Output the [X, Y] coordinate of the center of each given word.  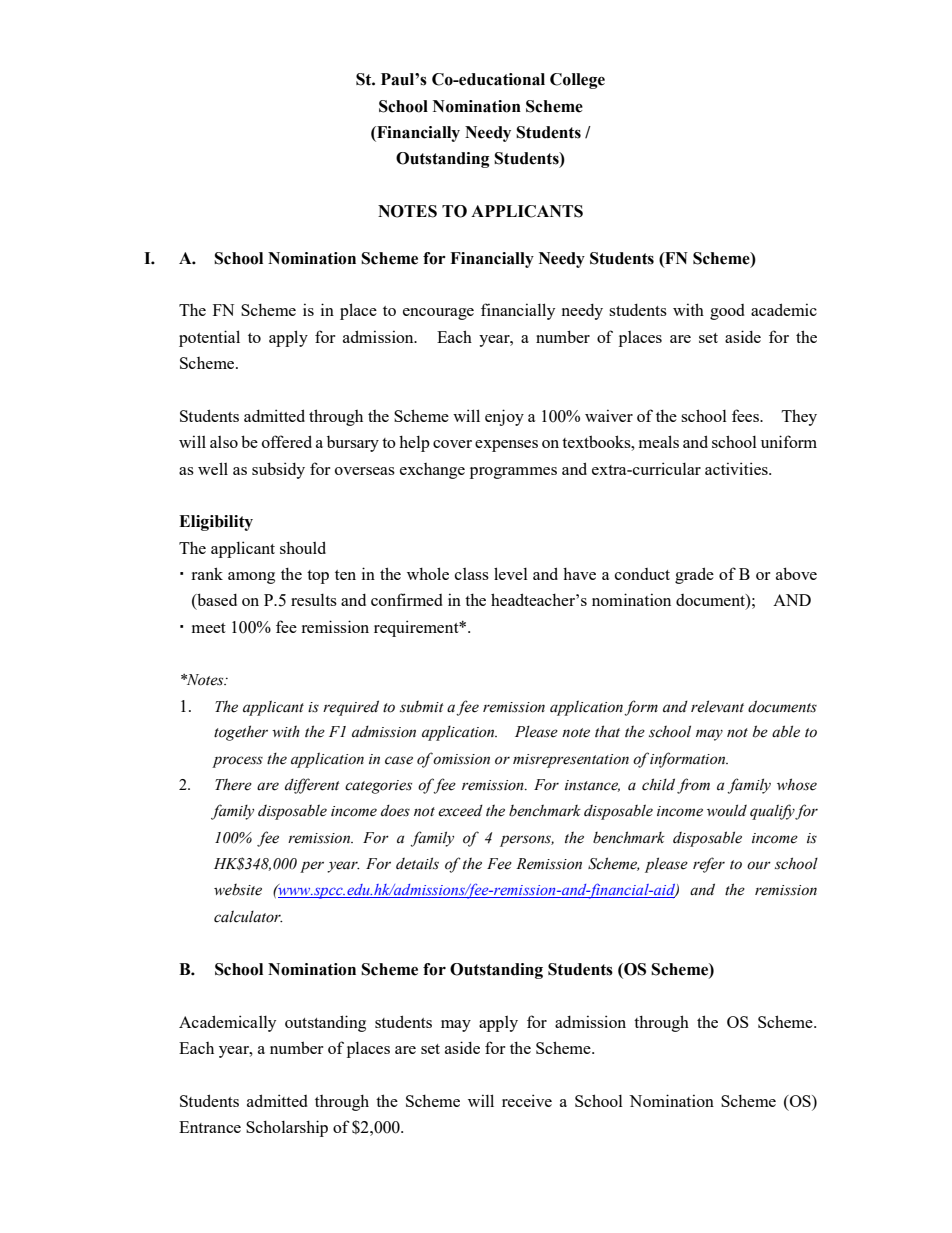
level [511, 573]
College [577, 81]
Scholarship [287, 1128]
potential [209, 338]
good [727, 312]
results [314, 600]
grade [694, 575]
